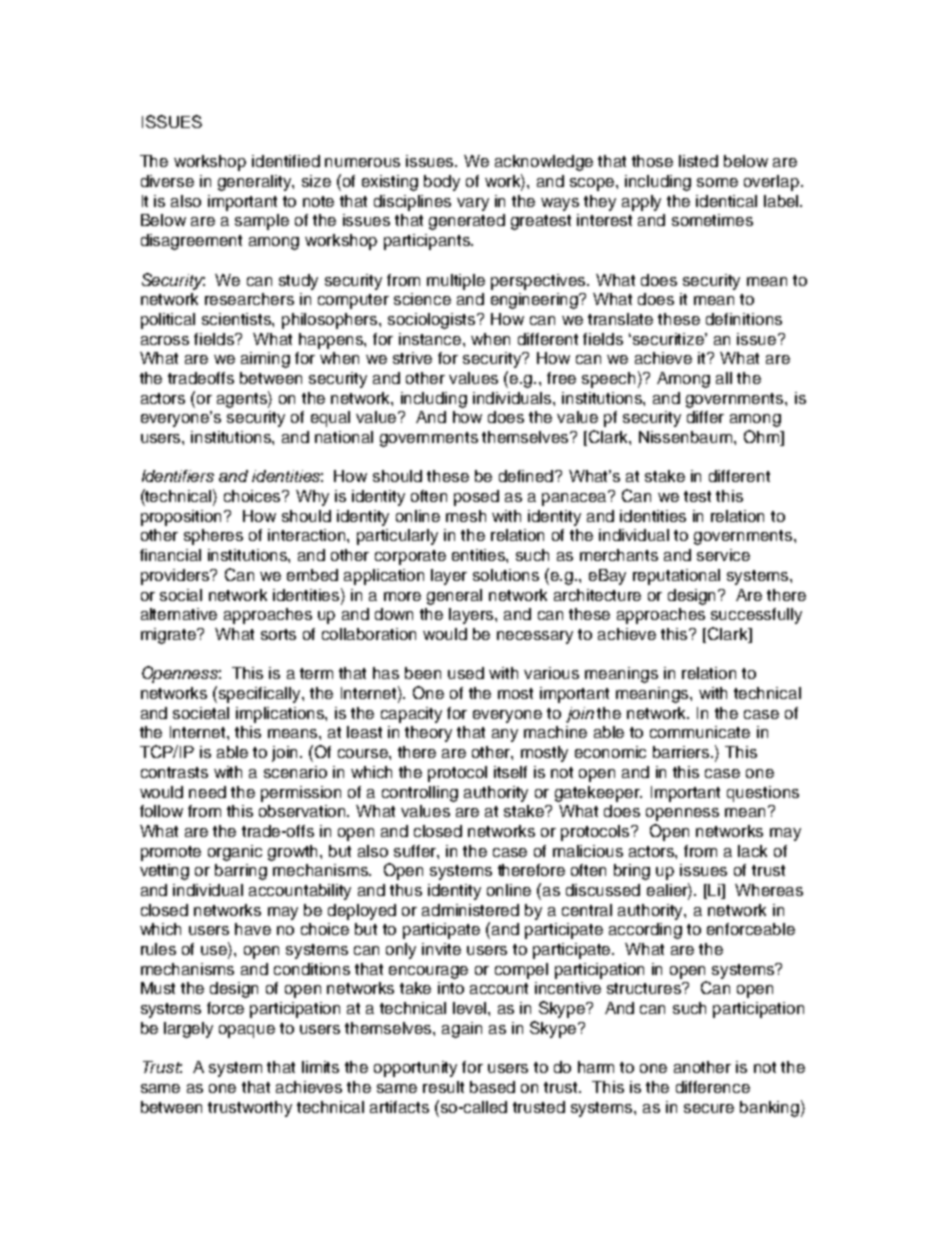 The image size is (952, 1233). I want to click on opaque, so click(247, 1031).
